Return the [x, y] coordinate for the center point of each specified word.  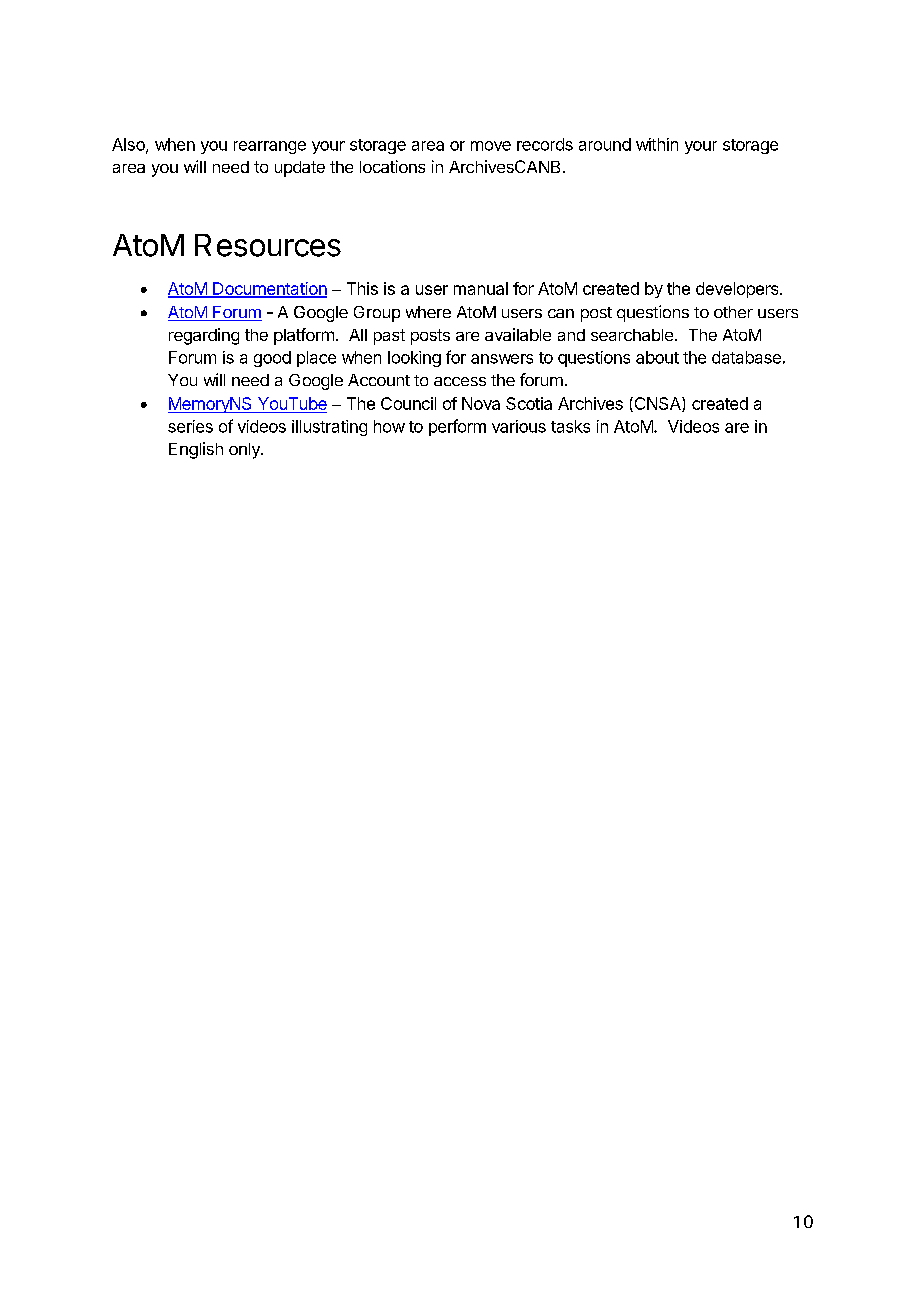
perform [457, 427]
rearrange [270, 147]
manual [481, 288]
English [196, 450]
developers [738, 290]
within [657, 144]
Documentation [269, 289]
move [491, 146]
